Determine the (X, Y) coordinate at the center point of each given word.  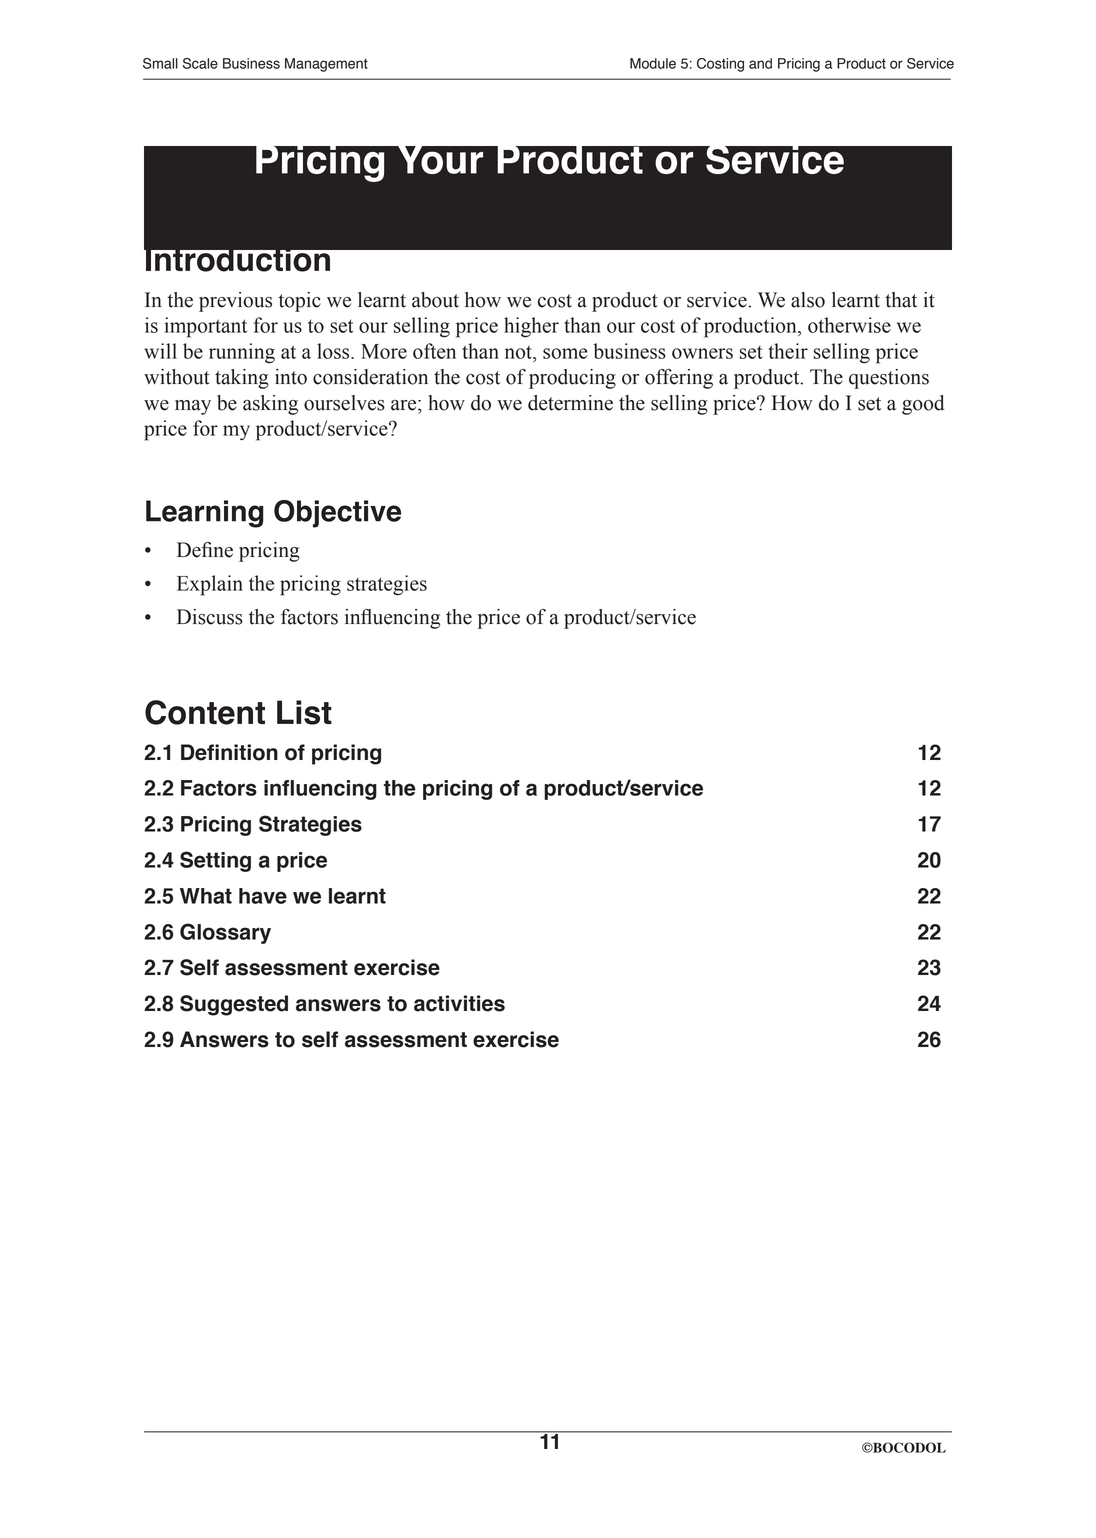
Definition (229, 752)
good (923, 405)
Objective (337, 514)
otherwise (849, 325)
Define (205, 550)
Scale (200, 63)
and (760, 63)
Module (653, 63)
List (304, 712)
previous (235, 302)
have (263, 896)
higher (531, 327)
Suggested (234, 1005)
